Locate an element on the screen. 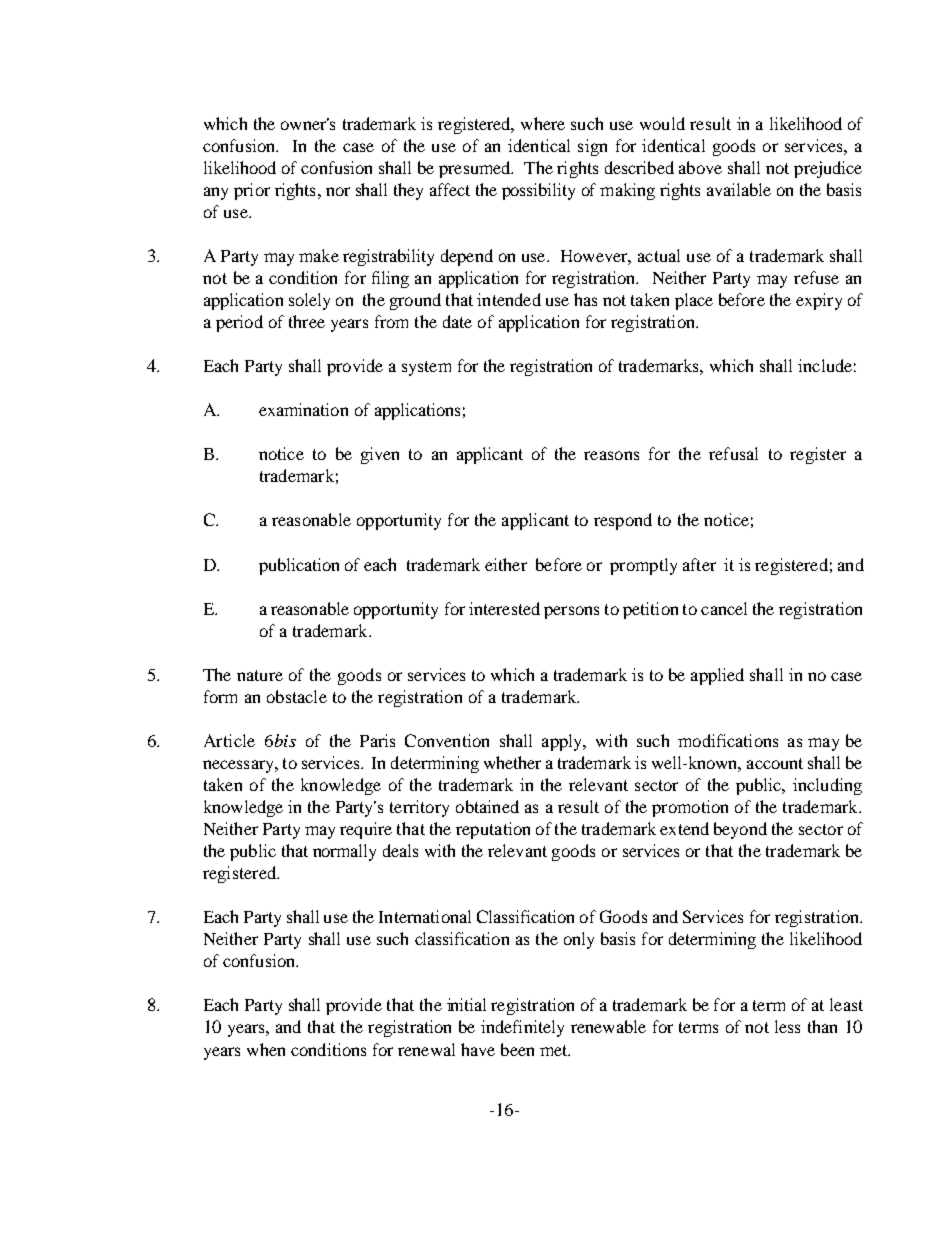 This screenshot has width=952, height=1233. cancel is located at coordinates (724, 608).
